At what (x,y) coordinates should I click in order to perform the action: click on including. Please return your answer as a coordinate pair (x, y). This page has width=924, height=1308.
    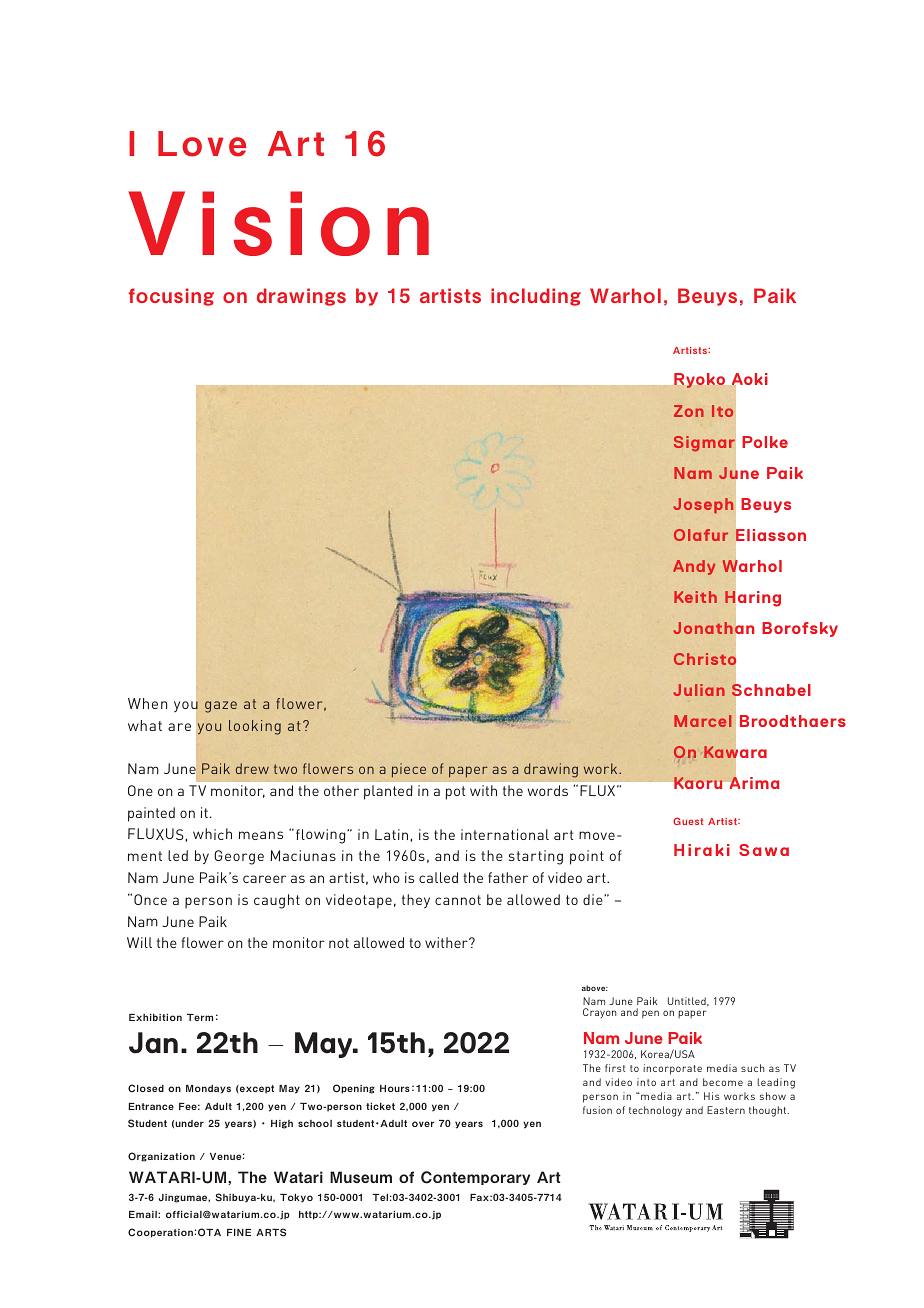
    Looking at the image, I should click on (536, 297).
